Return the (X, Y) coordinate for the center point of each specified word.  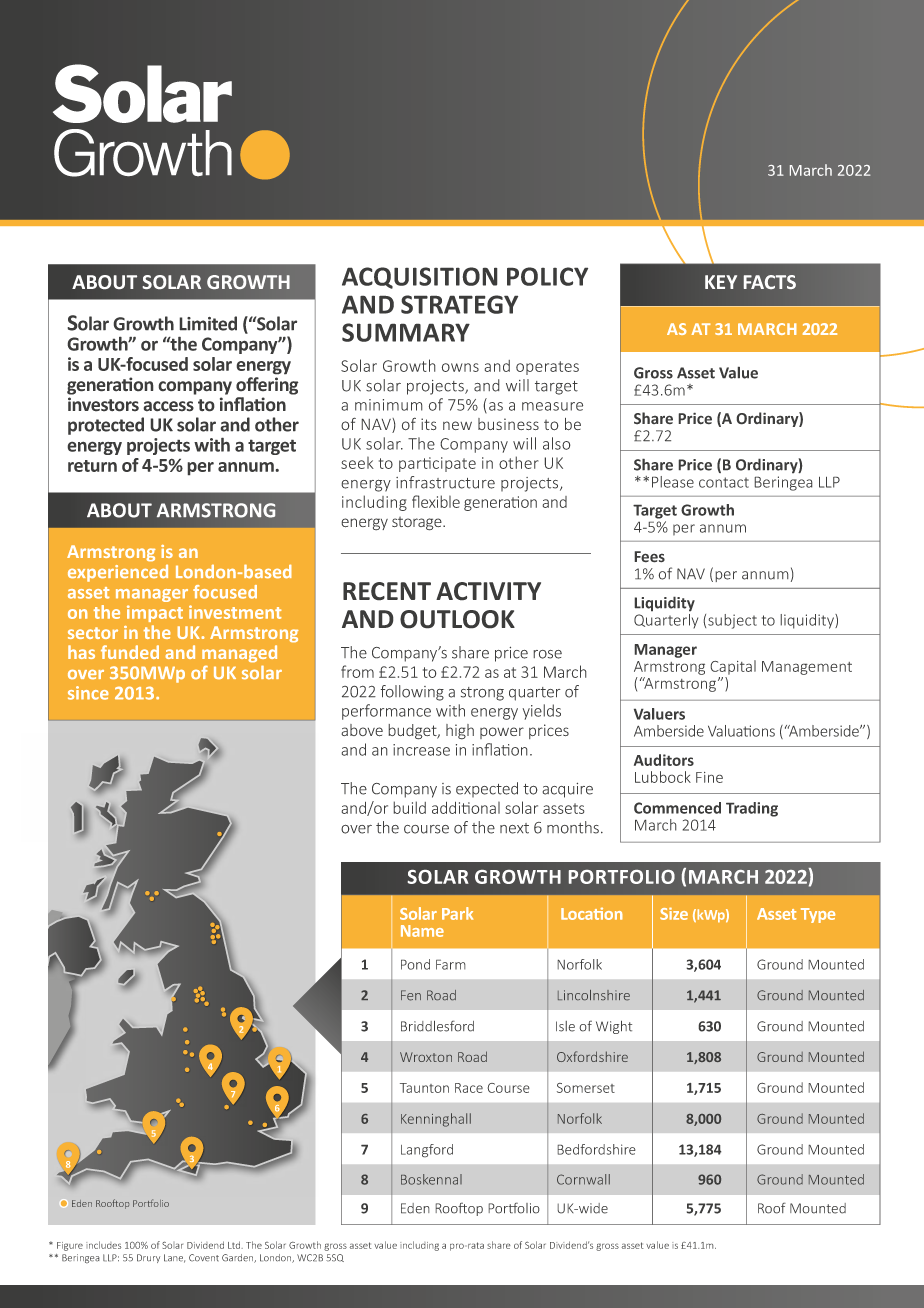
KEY (721, 282)
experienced (118, 573)
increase (421, 750)
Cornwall (583, 1179)
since (88, 693)
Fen (411, 995)
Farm (451, 964)
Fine (709, 777)
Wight (614, 1027)
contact (724, 482)
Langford (427, 1151)
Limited (208, 323)
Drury (148, 1258)
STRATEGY (459, 304)
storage (418, 523)
